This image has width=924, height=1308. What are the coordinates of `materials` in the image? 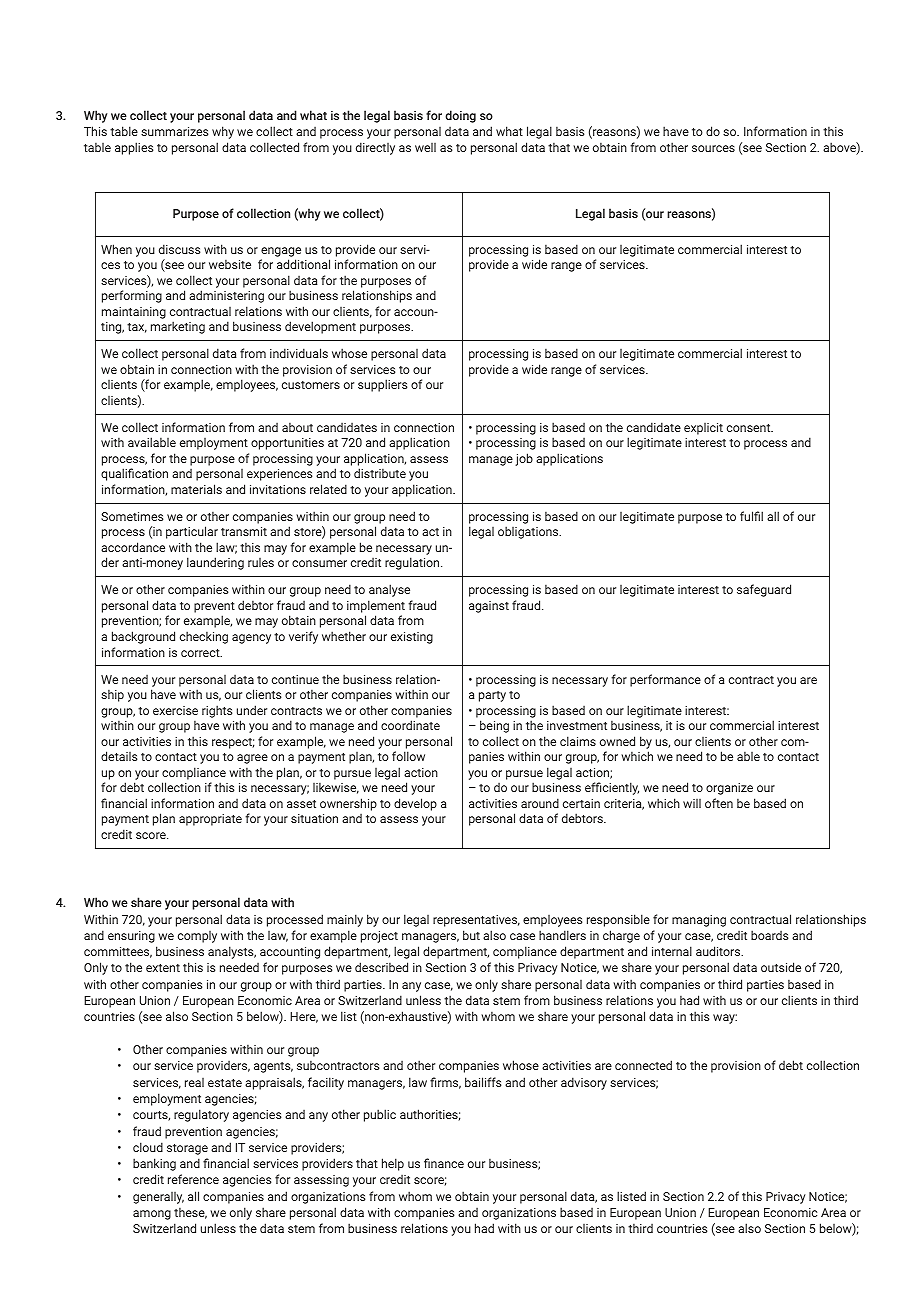 It's located at (196, 489).
